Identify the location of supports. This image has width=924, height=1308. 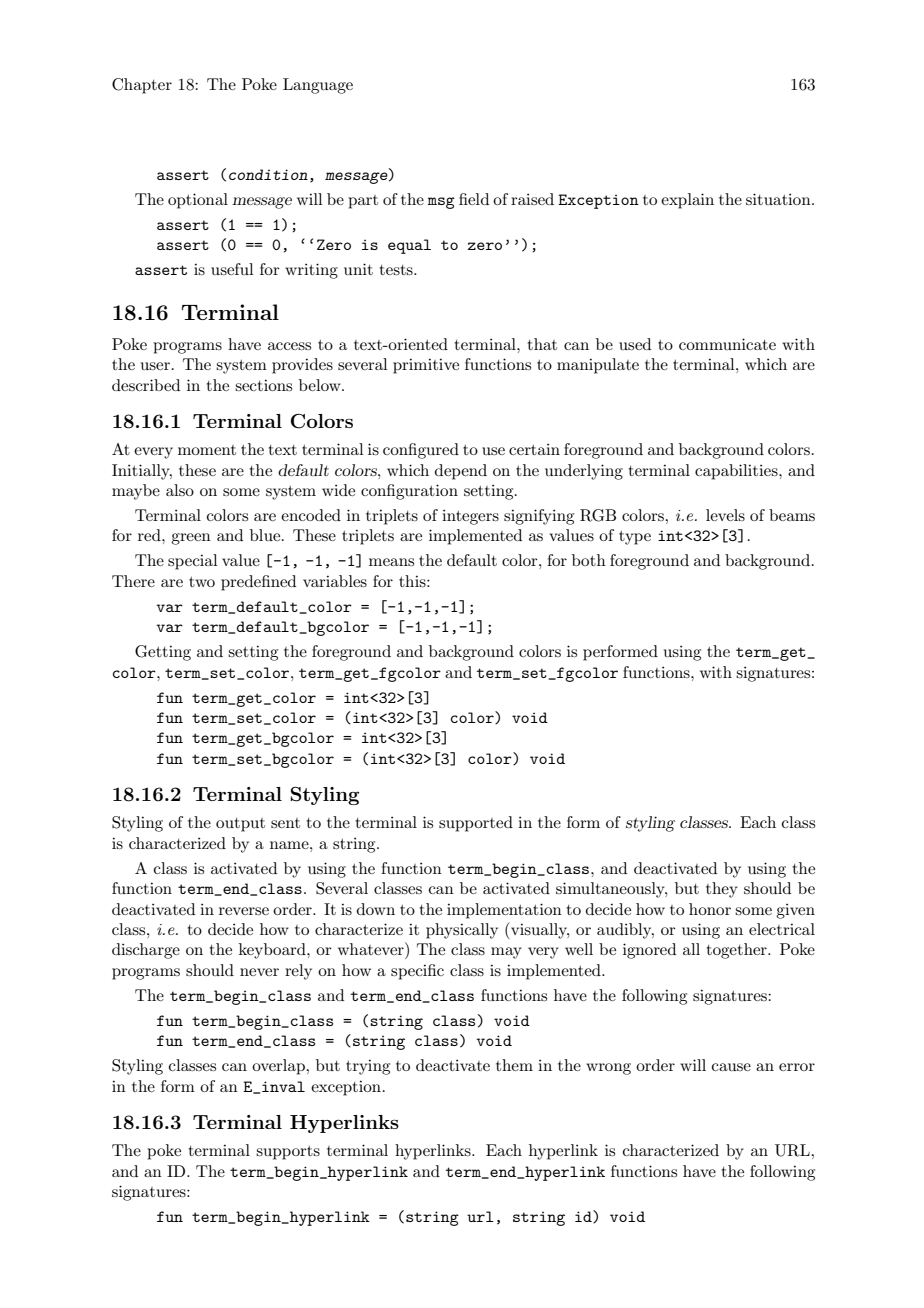
(288, 1153).
